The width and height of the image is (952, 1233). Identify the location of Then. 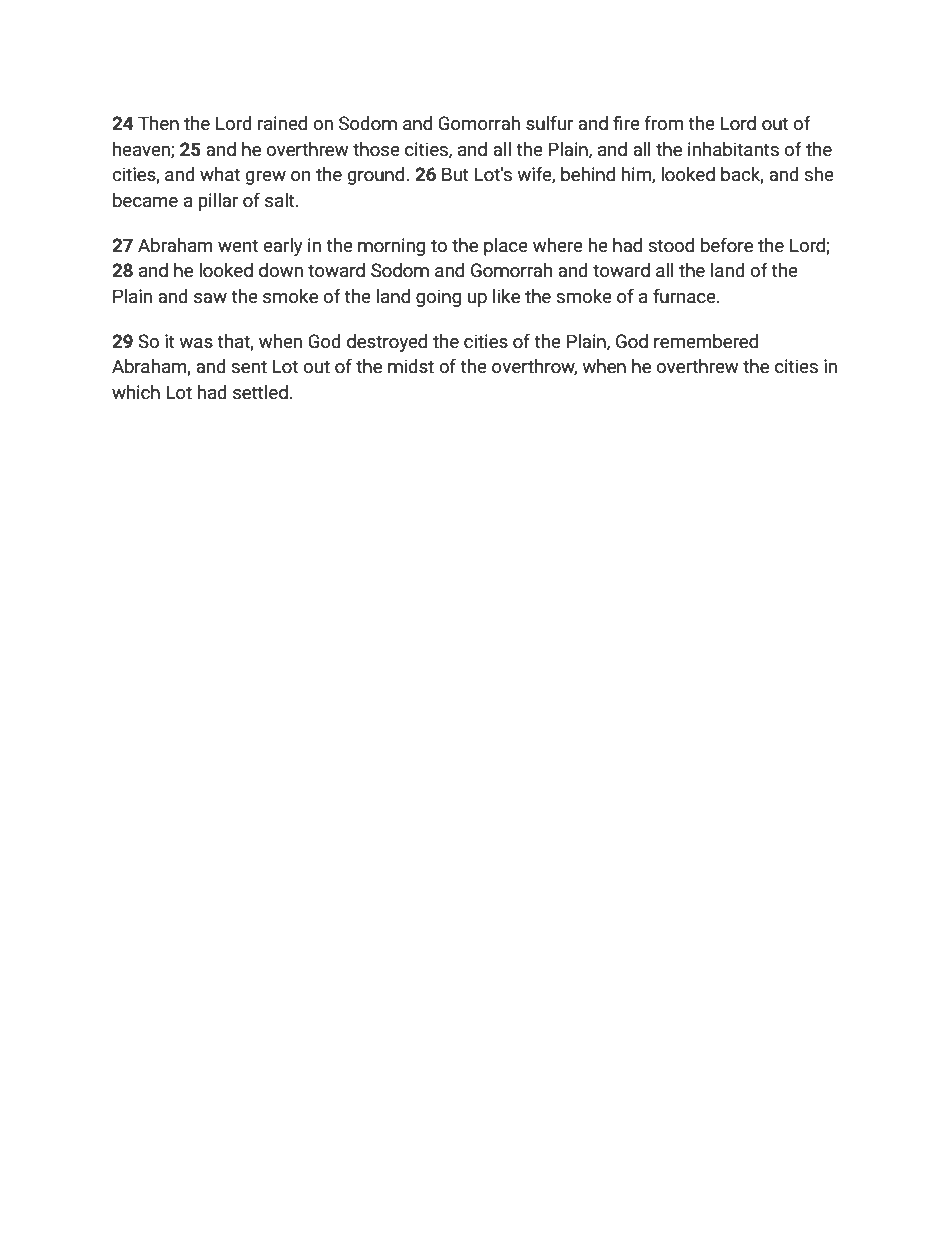
(158, 123).
